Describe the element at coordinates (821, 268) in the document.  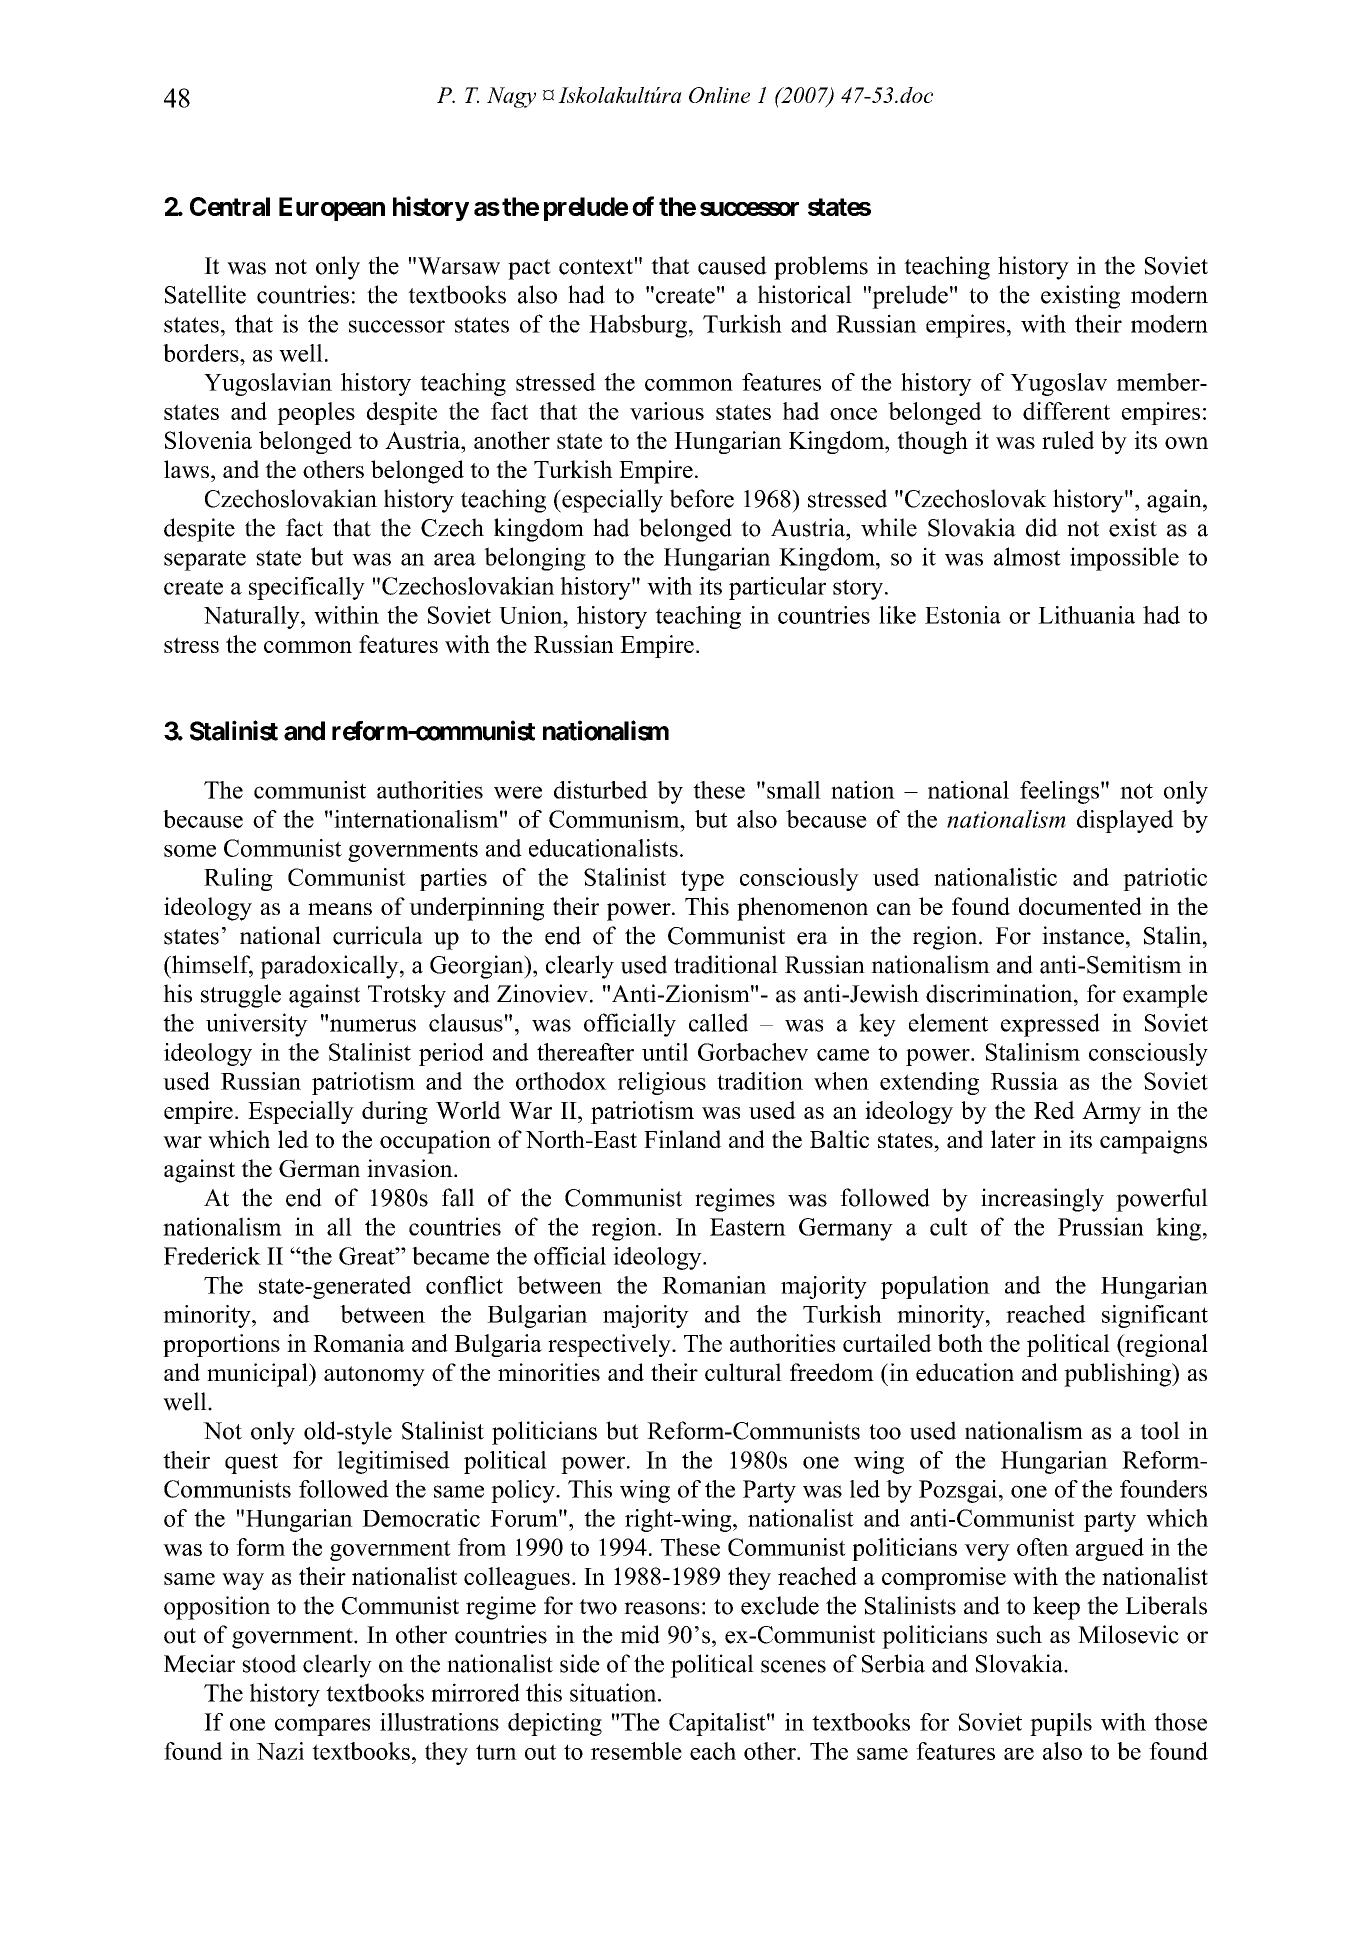
I see `problems` at that location.
